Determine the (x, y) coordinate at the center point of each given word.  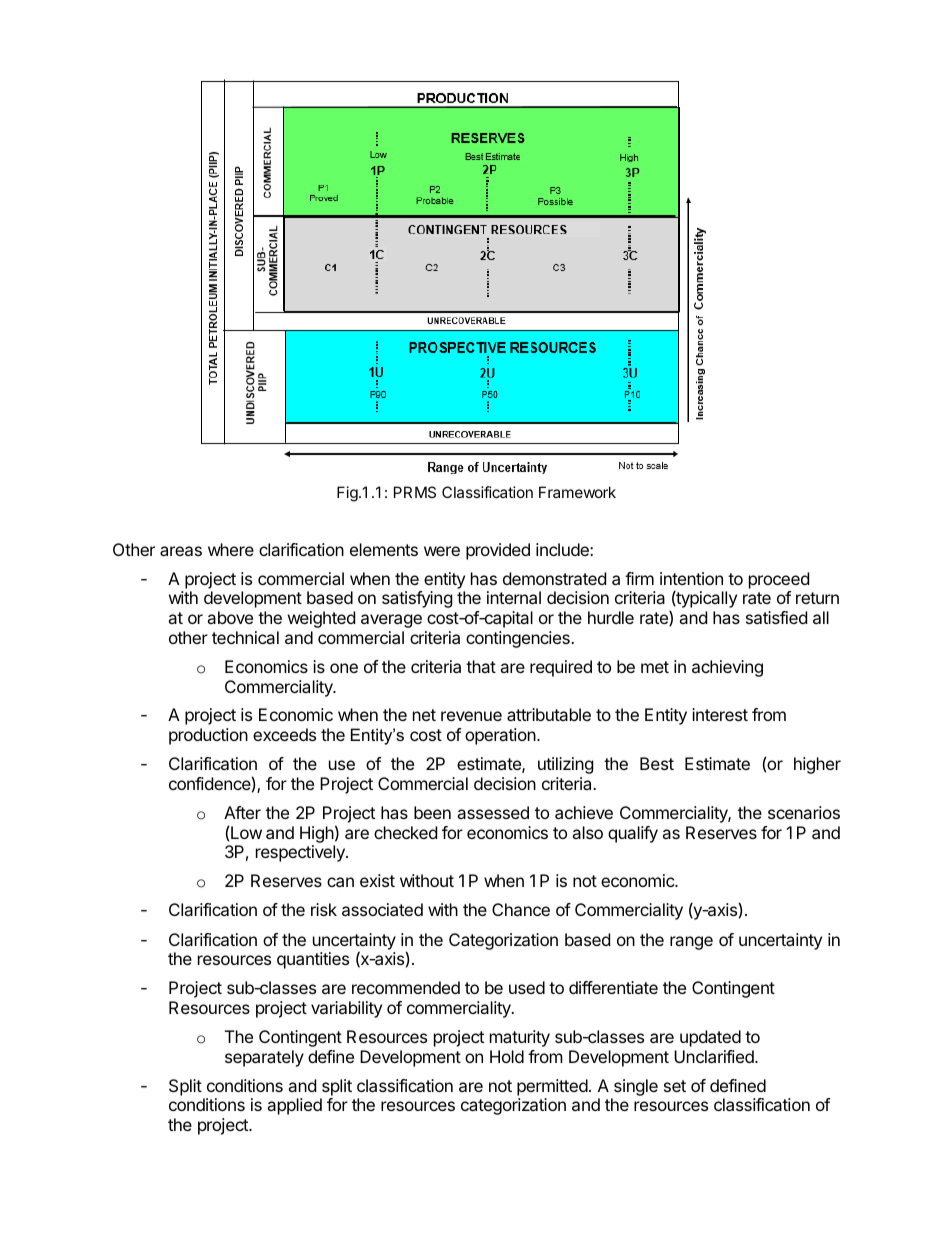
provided (498, 551)
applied (294, 1106)
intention (691, 578)
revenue (471, 716)
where (231, 549)
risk (324, 909)
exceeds (284, 734)
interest (720, 714)
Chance (521, 909)
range (691, 943)
